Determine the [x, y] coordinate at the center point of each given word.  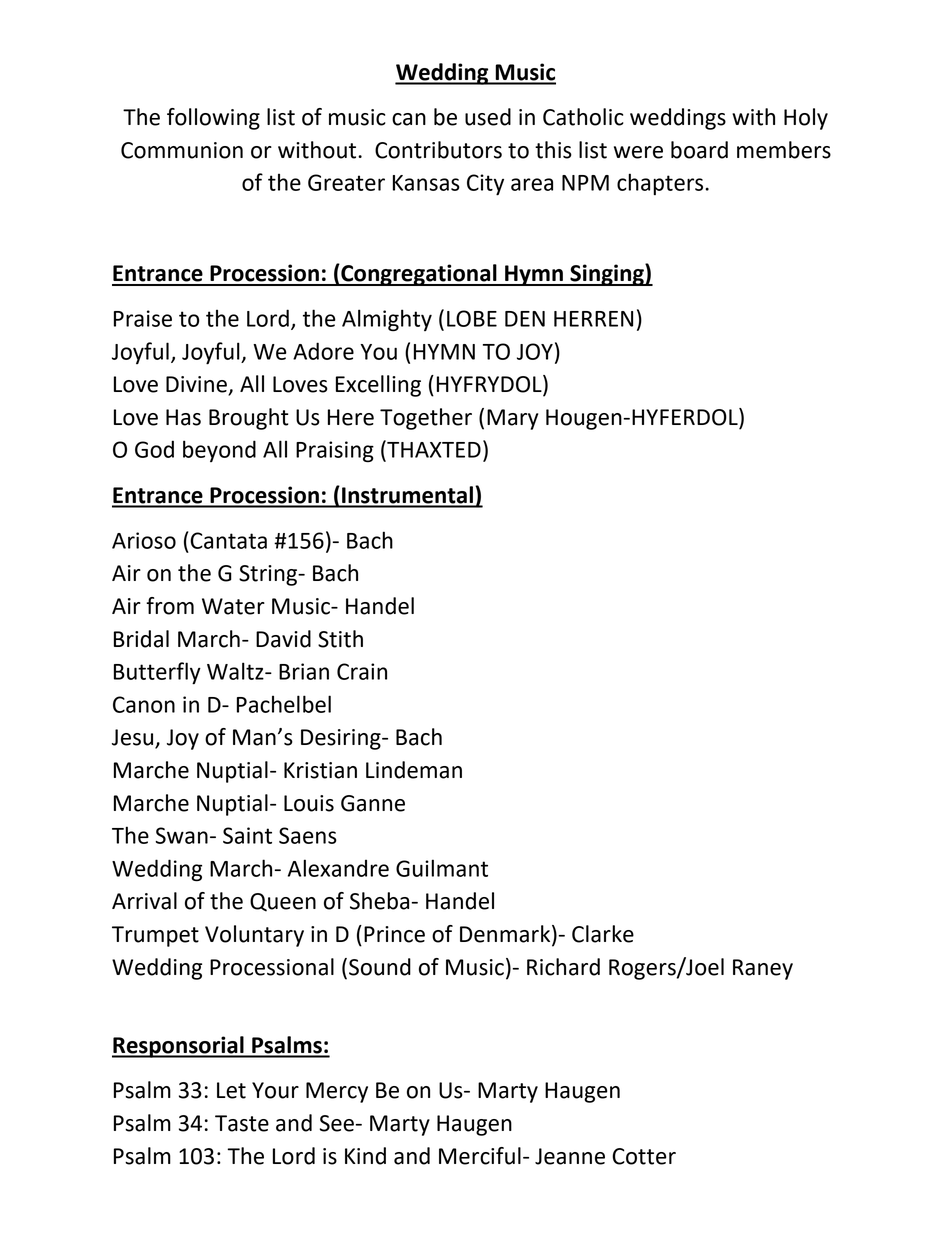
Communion [182, 150]
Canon [144, 704]
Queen [283, 902]
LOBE [472, 318]
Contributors [438, 150]
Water [233, 606]
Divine [197, 385]
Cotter [644, 1156]
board [699, 150]
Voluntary [254, 936]
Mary [512, 419]
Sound [380, 967]
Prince [394, 934]
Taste [242, 1123]
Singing [607, 275]
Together [426, 419]
